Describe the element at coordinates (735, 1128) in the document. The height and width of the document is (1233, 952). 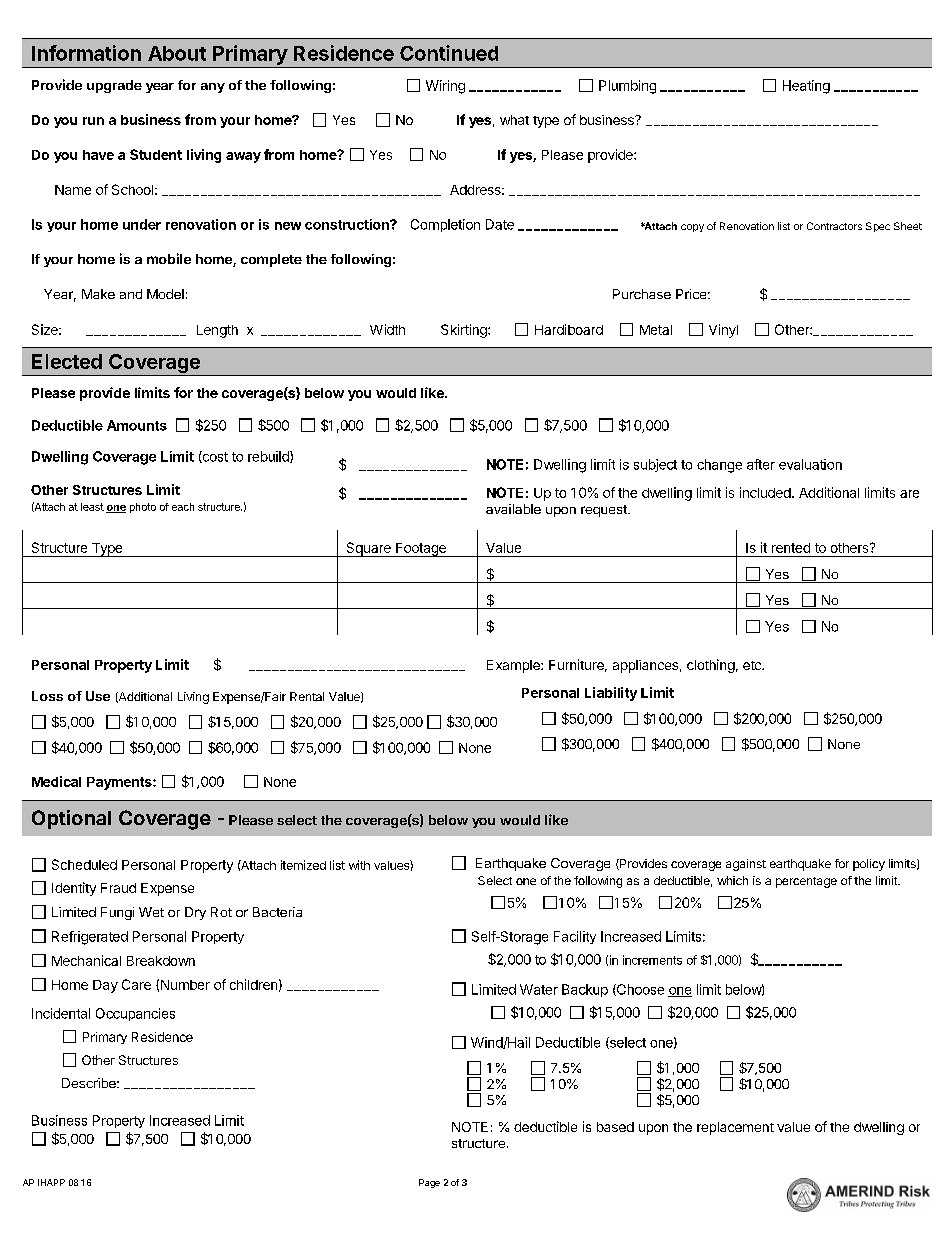
I see `replacement` at that location.
